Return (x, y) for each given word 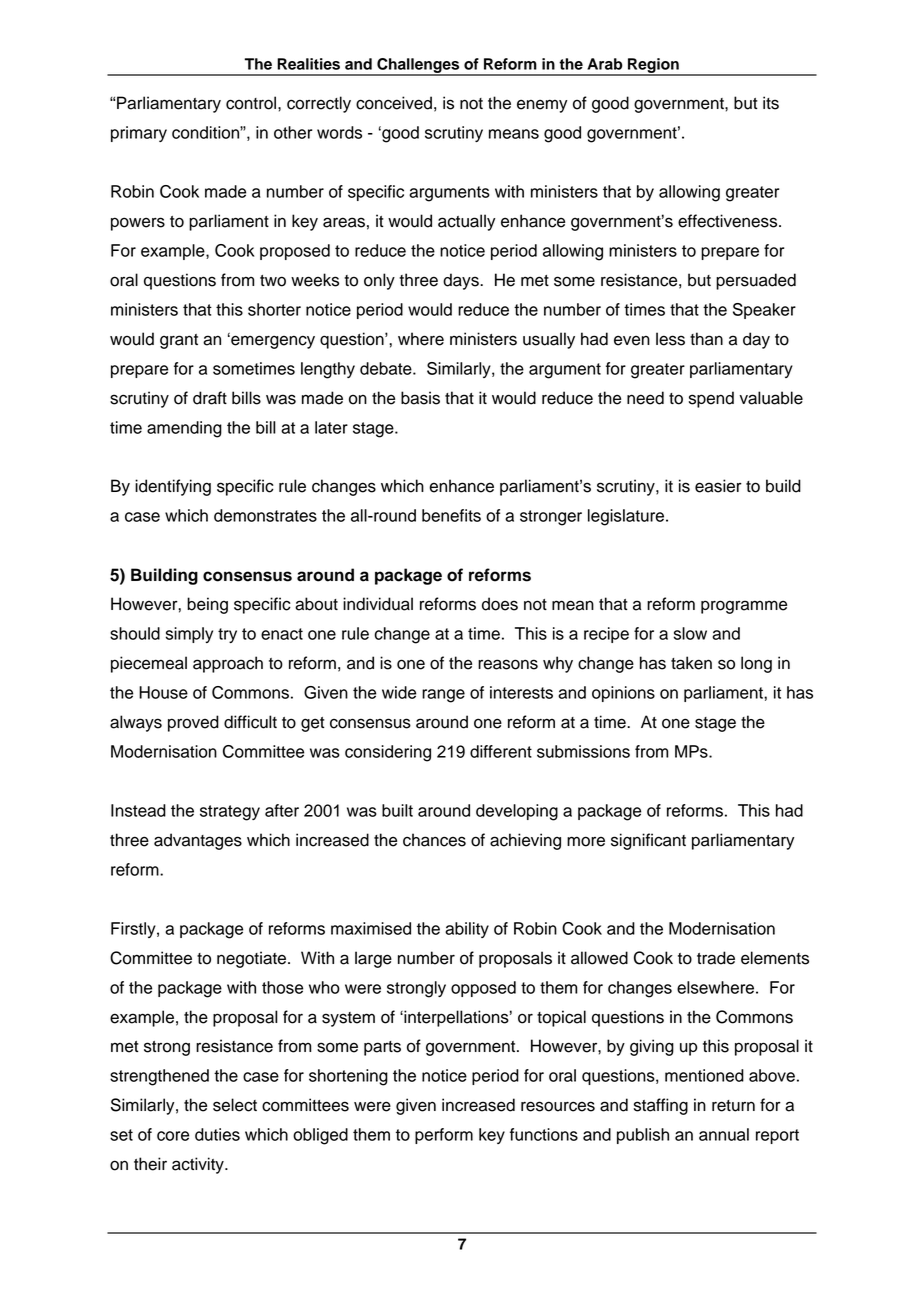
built (397, 810)
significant (648, 841)
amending (184, 429)
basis (420, 398)
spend (711, 399)
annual (724, 1134)
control (252, 103)
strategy (230, 813)
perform (444, 1136)
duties (217, 1134)
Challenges (418, 66)
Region (653, 66)
